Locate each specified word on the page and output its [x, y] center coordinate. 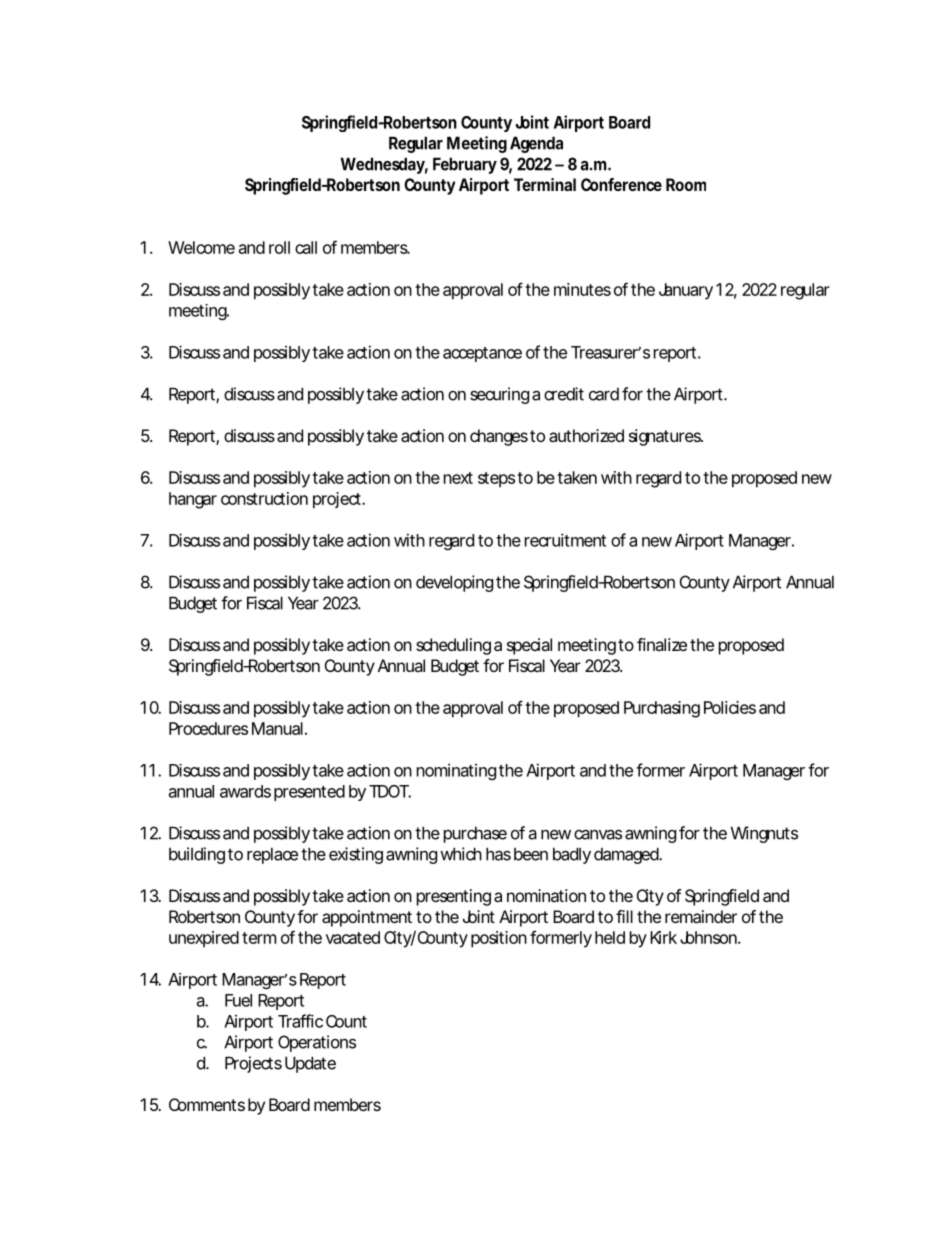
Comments [207, 1104]
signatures [665, 437]
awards [245, 791]
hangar [193, 500]
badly [572, 855]
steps [496, 480]
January [686, 291]
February [465, 165]
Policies [730, 707]
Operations [317, 1043]
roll [279, 247]
